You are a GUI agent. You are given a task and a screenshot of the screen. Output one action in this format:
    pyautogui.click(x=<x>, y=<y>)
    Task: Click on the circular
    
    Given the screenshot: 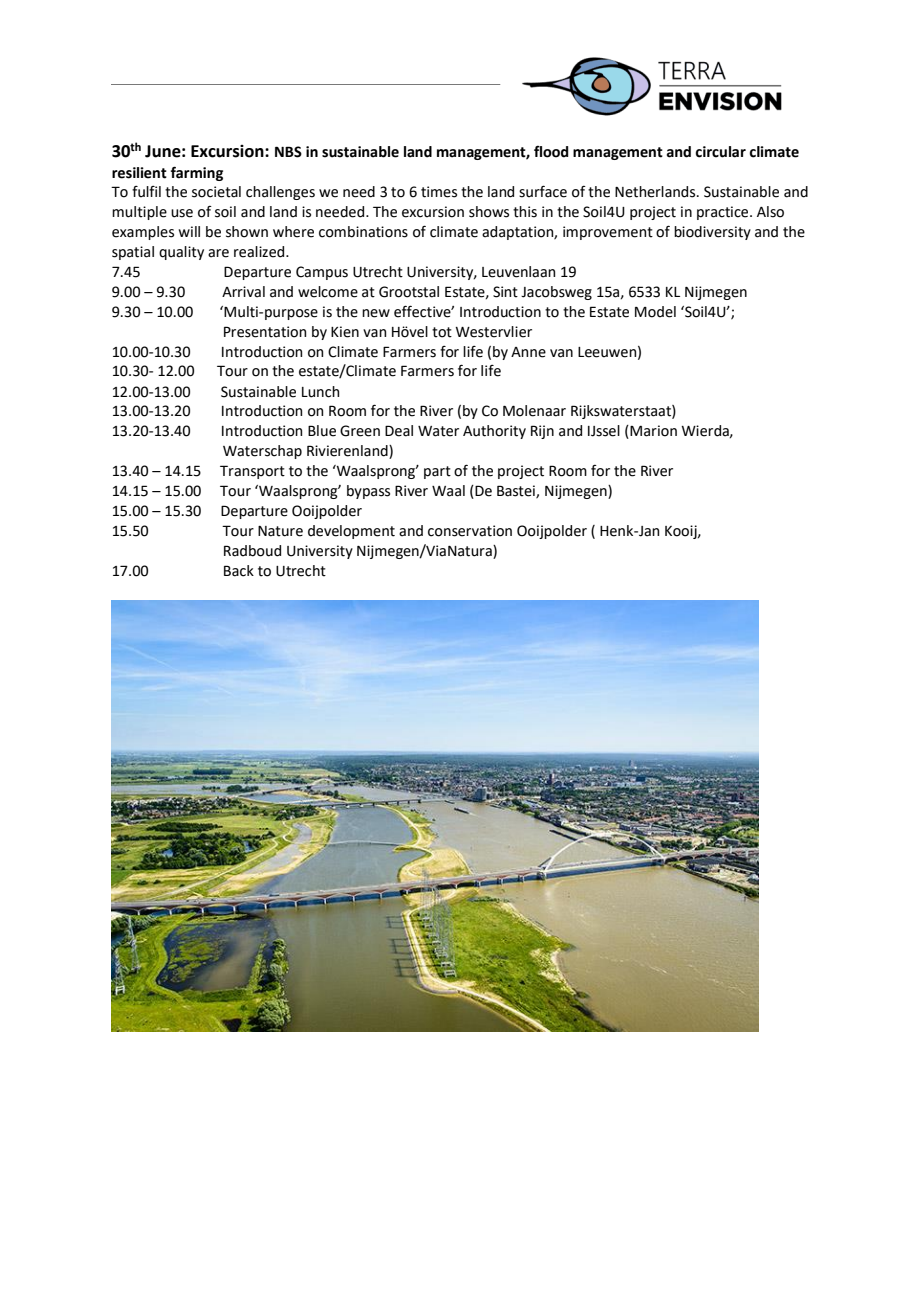 What is the action you would take?
    pyautogui.click(x=720, y=152)
